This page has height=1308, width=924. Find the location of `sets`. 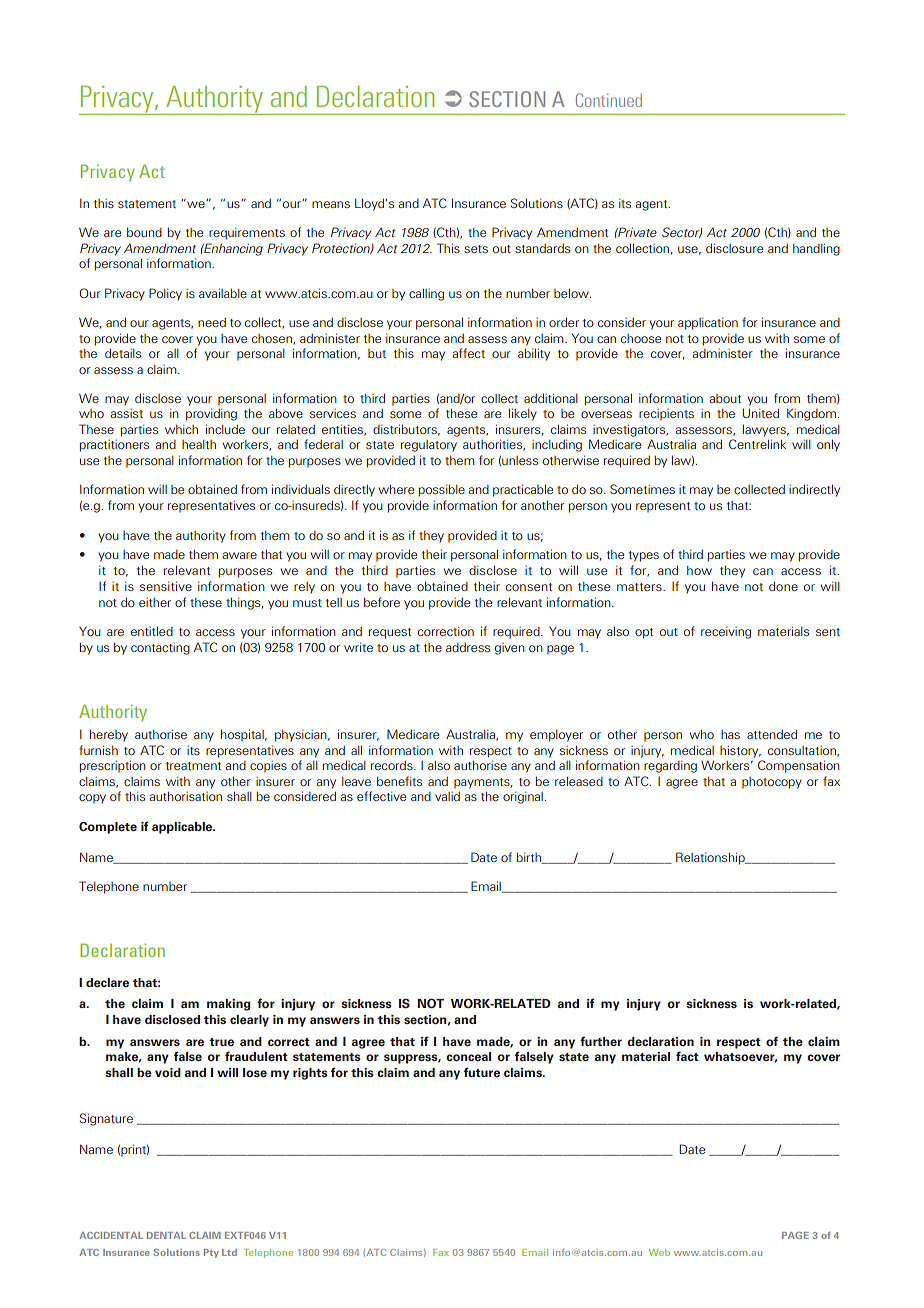

sets is located at coordinates (476, 249).
